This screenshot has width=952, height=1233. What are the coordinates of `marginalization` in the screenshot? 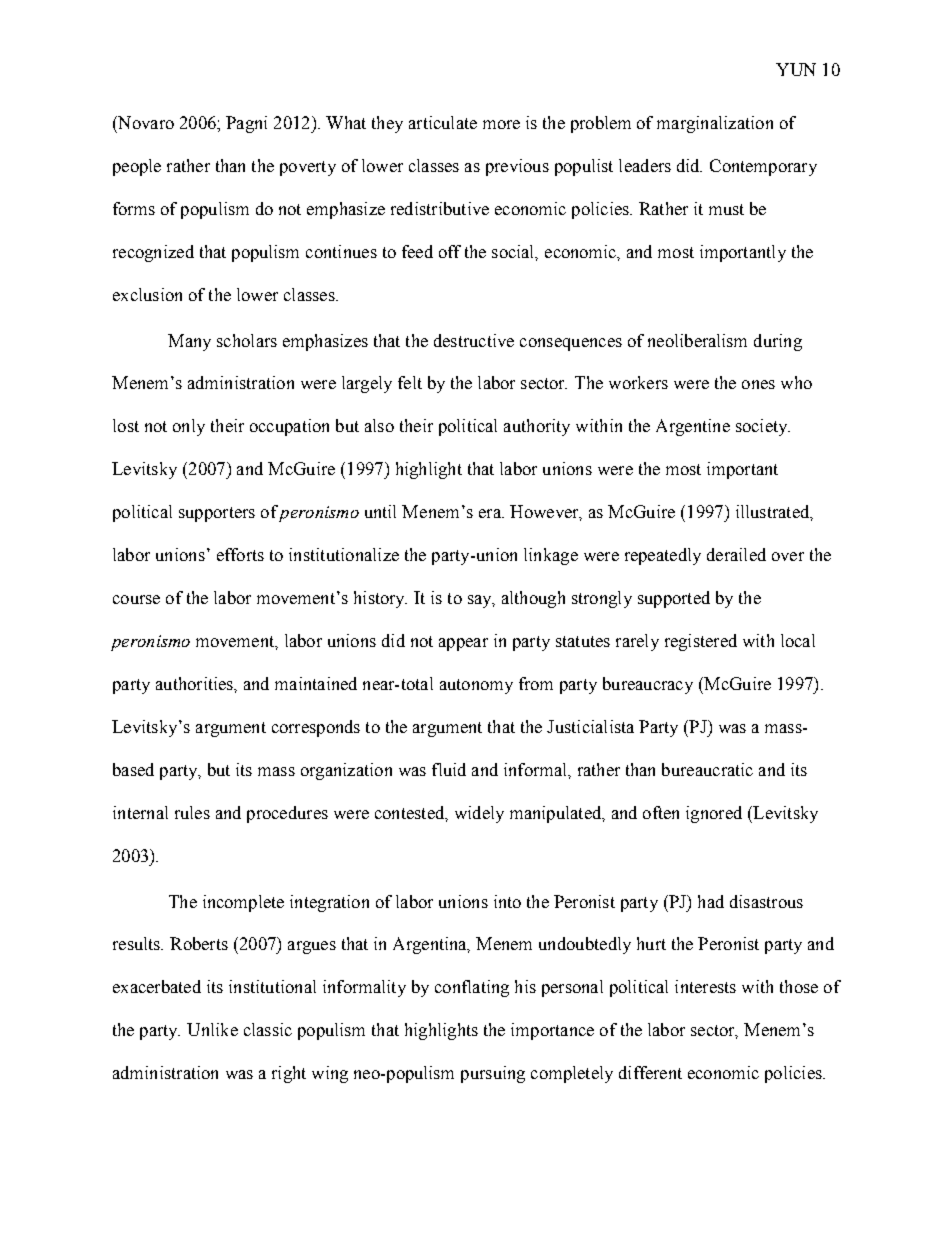 It's located at (715, 124).
